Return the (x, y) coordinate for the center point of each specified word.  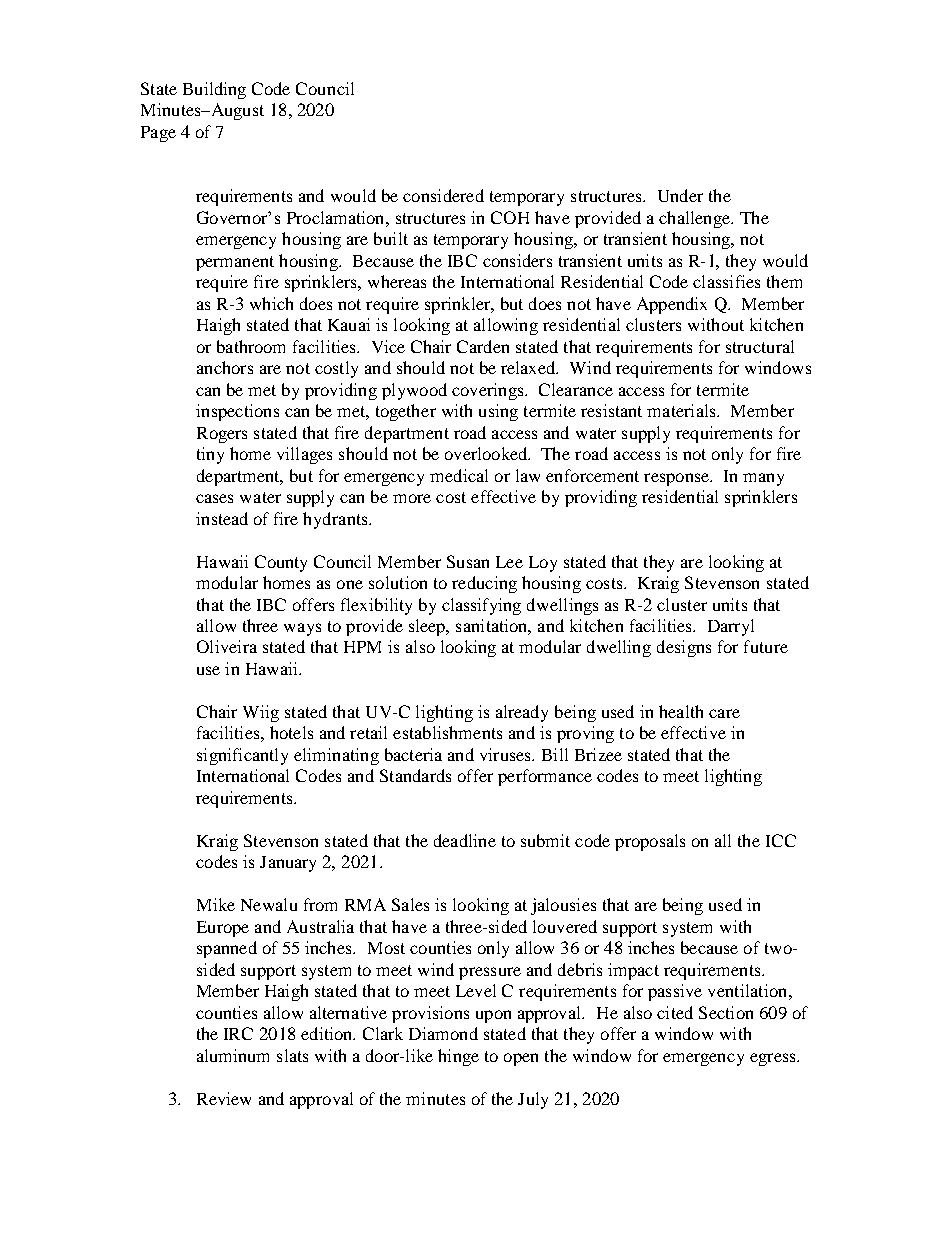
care (724, 713)
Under (680, 195)
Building (214, 90)
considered (443, 195)
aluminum (233, 1055)
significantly (242, 756)
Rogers (222, 435)
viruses (506, 754)
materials (682, 410)
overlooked (487, 453)
